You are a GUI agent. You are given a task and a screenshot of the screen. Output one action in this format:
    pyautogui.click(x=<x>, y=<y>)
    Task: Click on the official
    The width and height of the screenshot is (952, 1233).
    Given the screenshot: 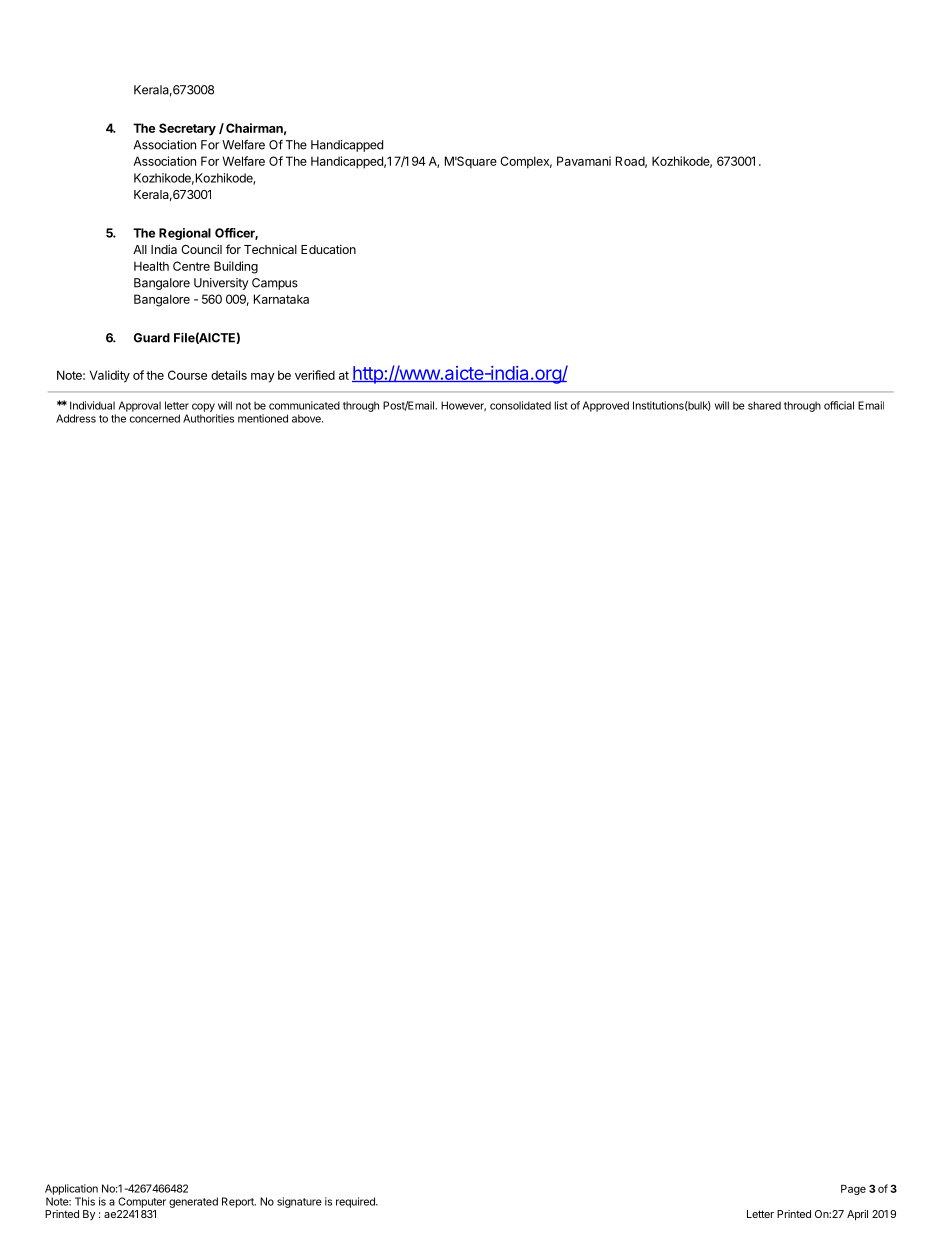 What is the action you would take?
    pyautogui.click(x=839, y=405)
